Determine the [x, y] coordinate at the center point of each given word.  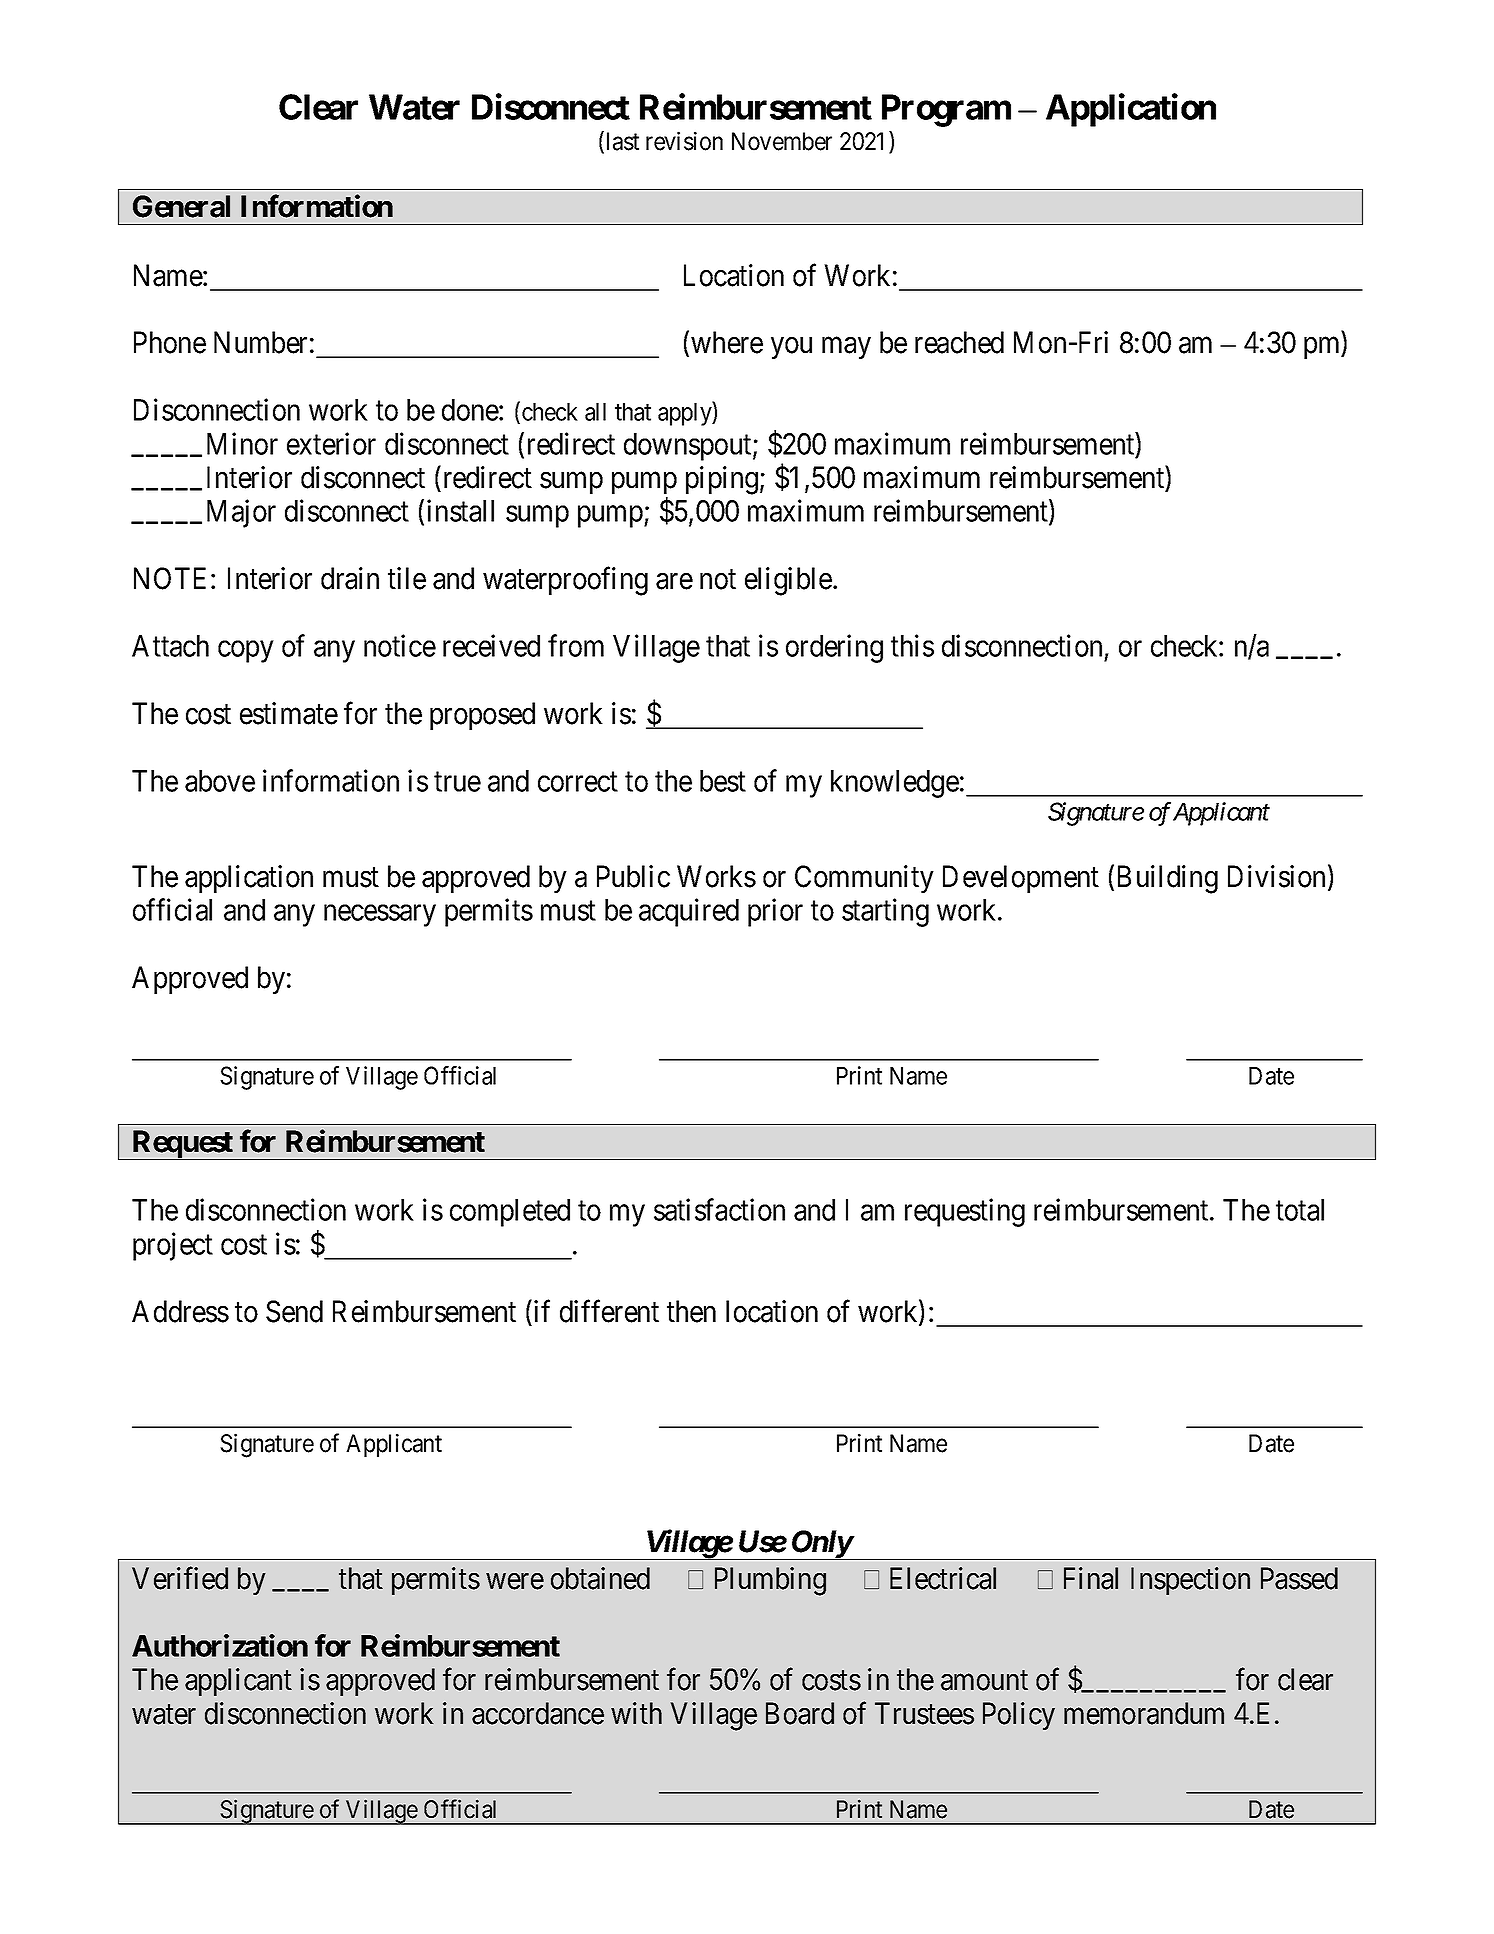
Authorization [220, 1645]
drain [350, 578]
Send [294, 1311]
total [1300, 1210]
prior [775, 912]
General [181, 206]
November [782, 141]
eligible [788, 581]
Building [1168, 879]
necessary [380, 916]
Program [946, 110]
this [912, 645]
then [691, 1311]
